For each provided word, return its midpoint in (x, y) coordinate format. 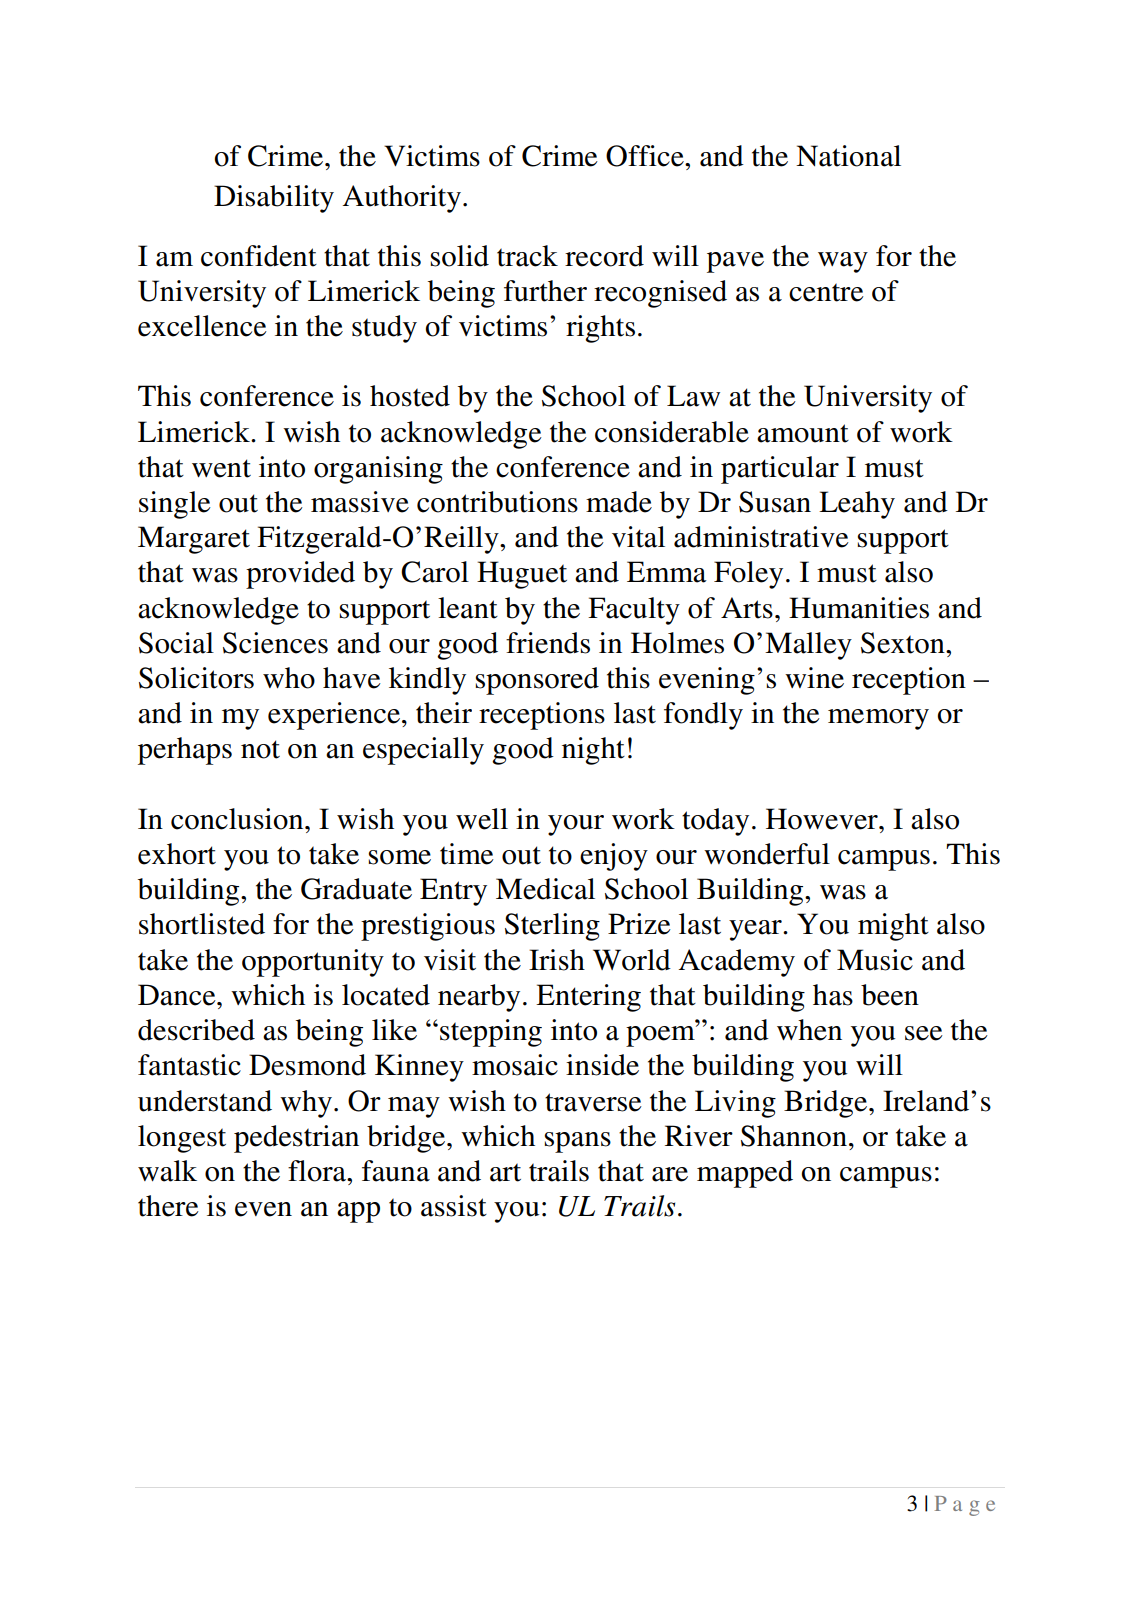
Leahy (857, 505)
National (848, 156)
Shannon (794, 1136)
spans (577, 1142)
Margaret (194, 540)
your (576, 825)
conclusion (238, 819)
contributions (497, 502)
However (823, 819)
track (527, 256)
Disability (274, 199)
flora (318, 1171)
